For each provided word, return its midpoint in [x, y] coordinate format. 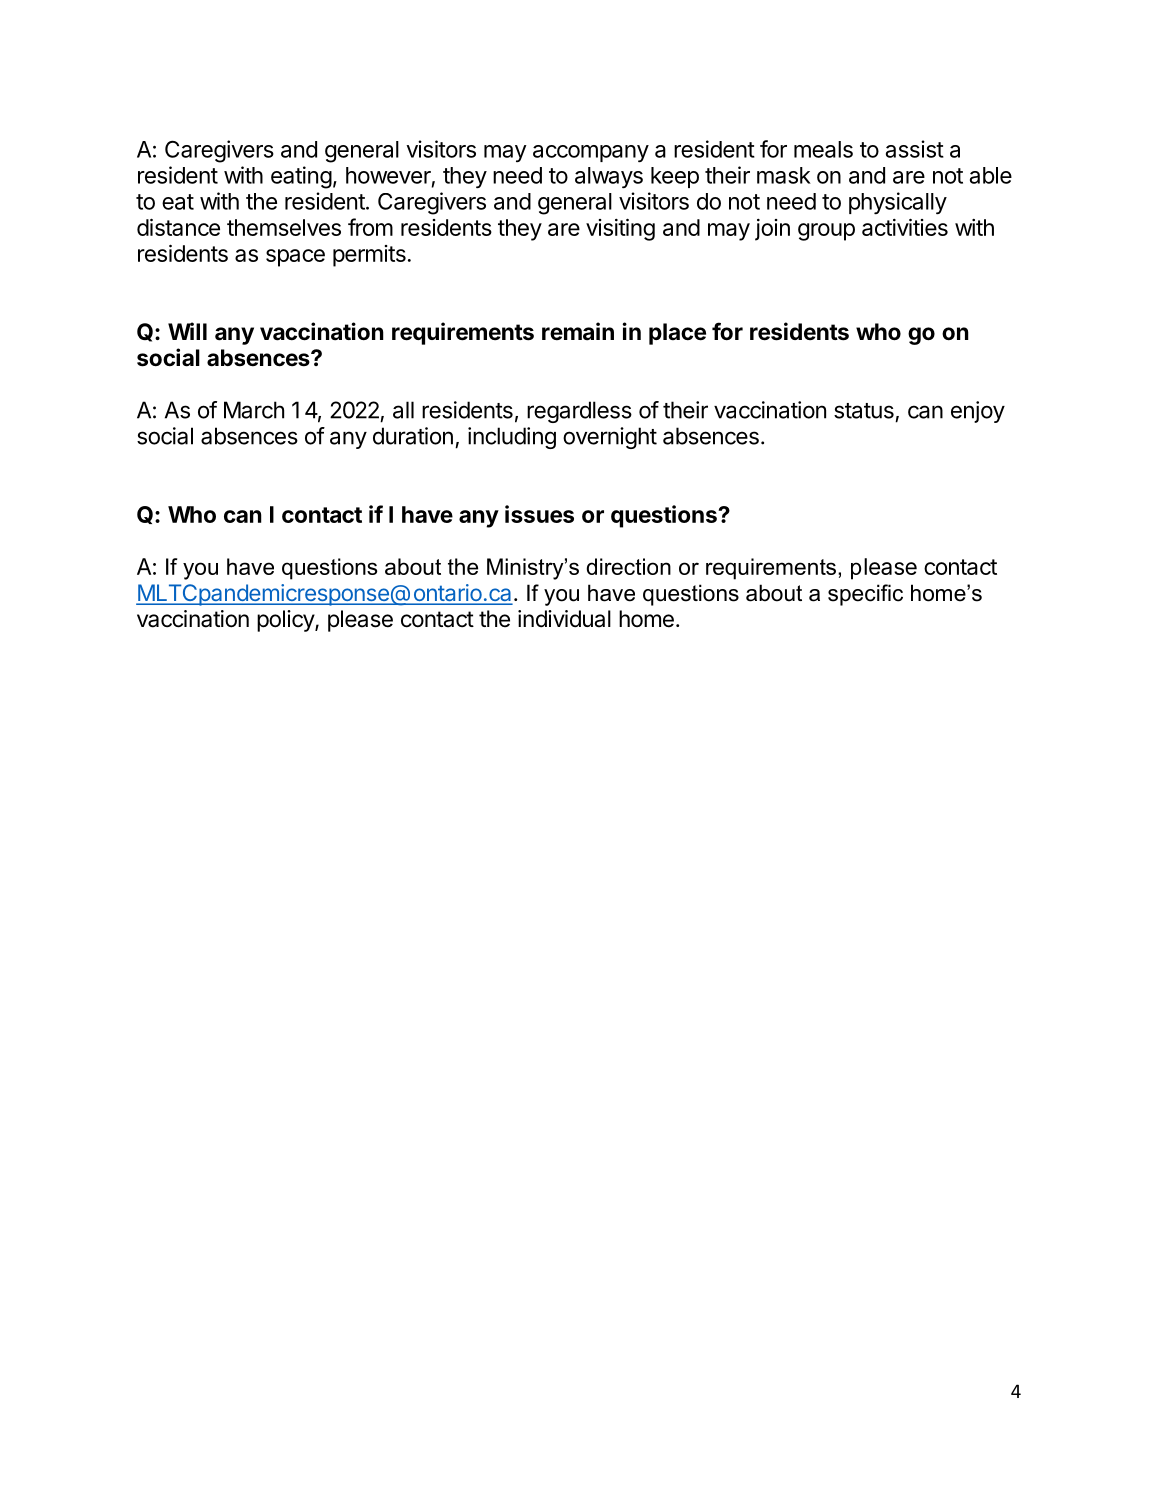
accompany [591, 154]
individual [564, 619]
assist [915, 149]
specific [865, 595]
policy [286, 621]
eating [301, 177]
